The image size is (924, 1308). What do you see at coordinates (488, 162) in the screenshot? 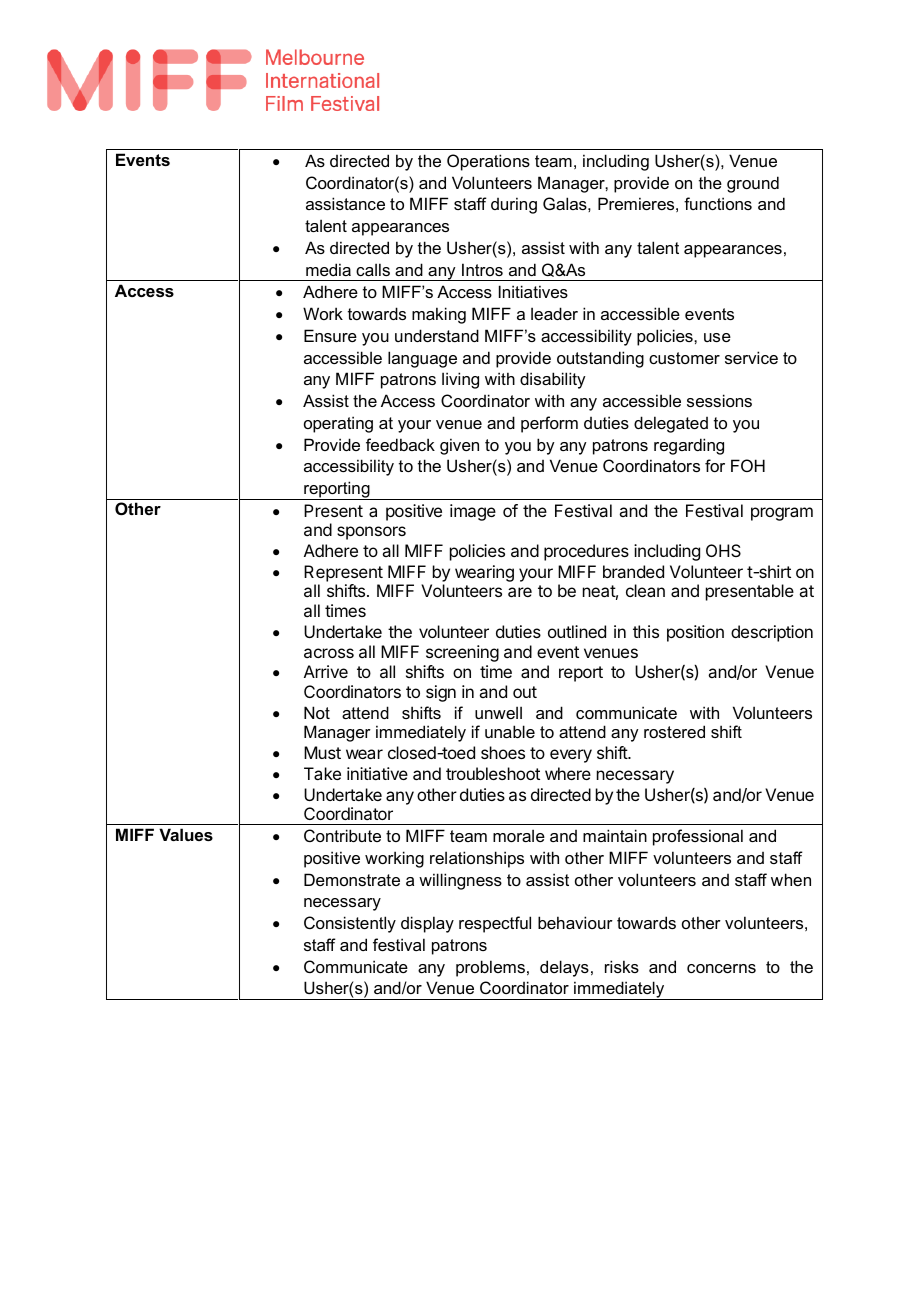
I see `Operations` at bounding box center [488, 162].
